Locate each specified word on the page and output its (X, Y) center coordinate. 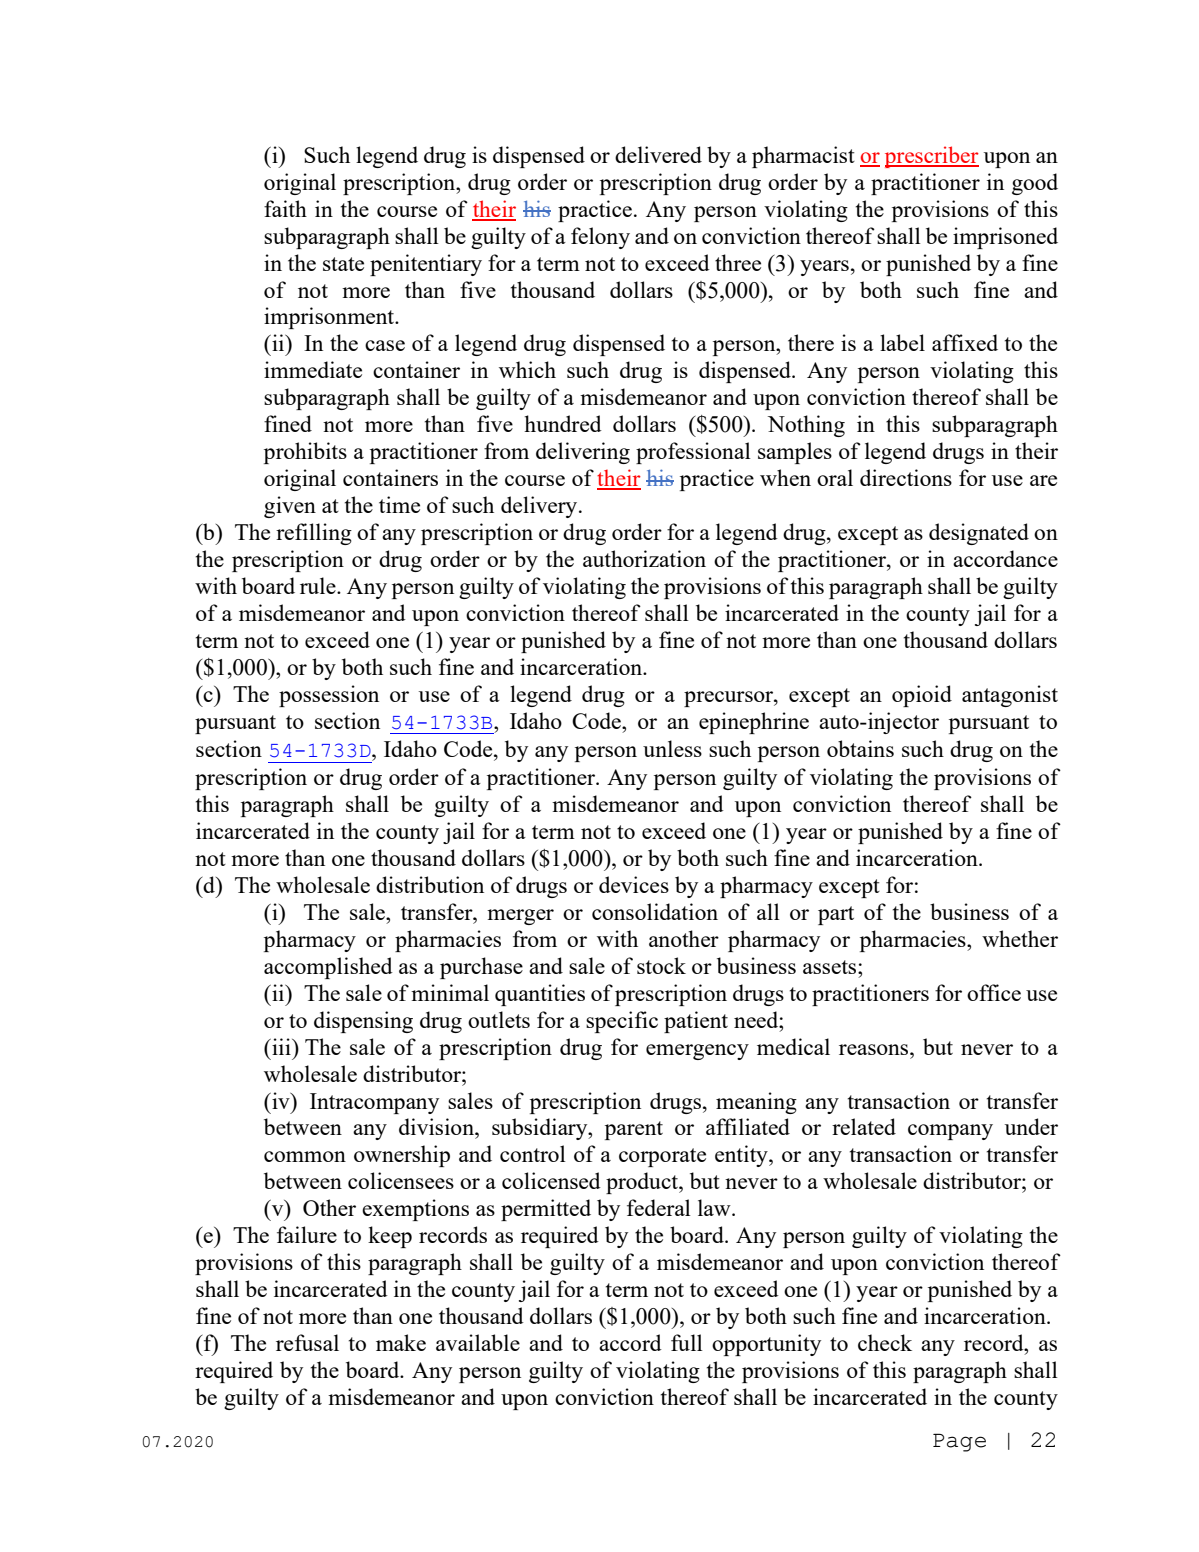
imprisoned (1005, 238)
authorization (644, 558)
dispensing (363, 1022)
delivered (658, 154)
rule (319, 585)
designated (979, 534)
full (687, 1342)
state (343, 264)
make (401, 1342)
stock (661, 965)
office (994, 992)
